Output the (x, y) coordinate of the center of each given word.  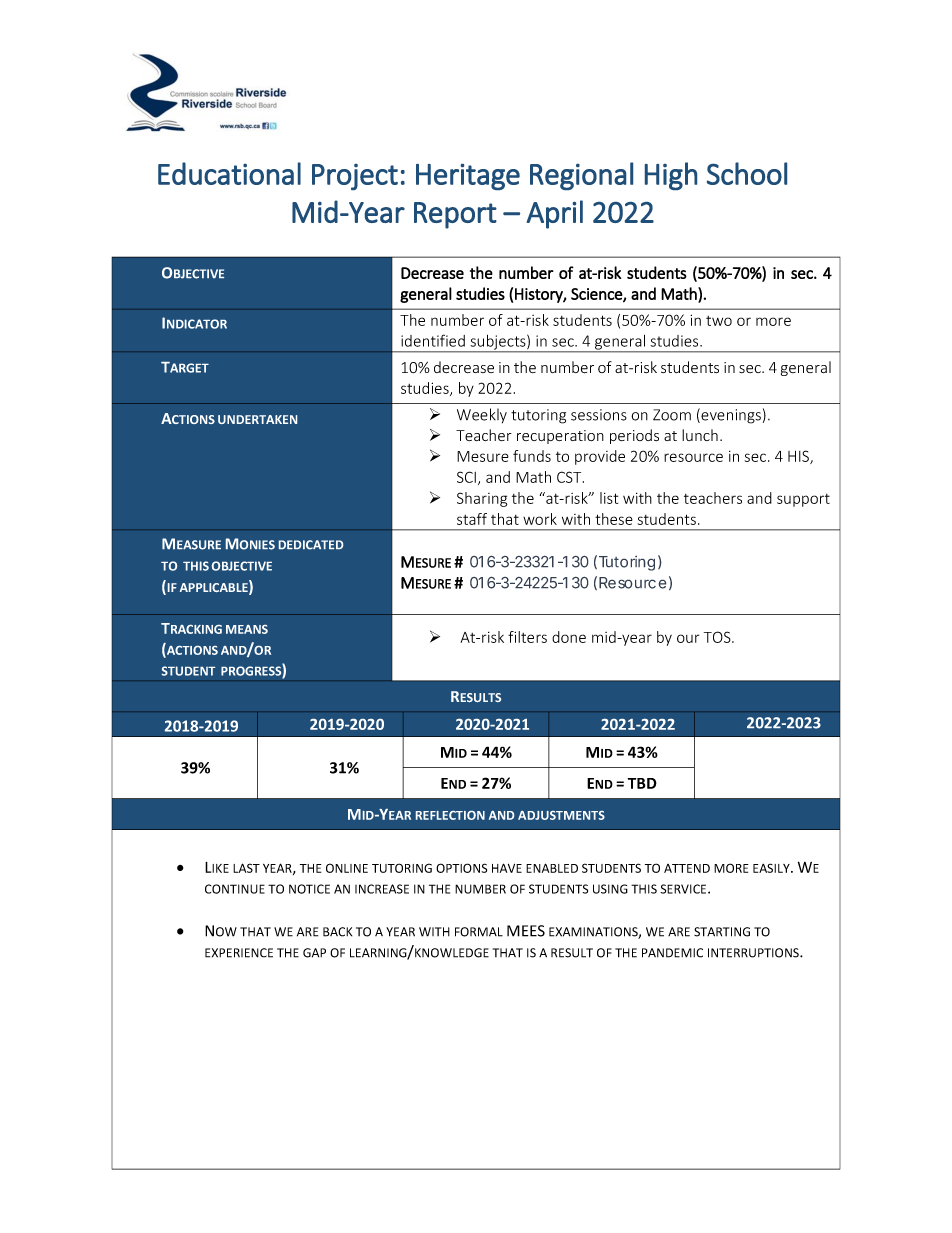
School (747, 173)
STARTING (722, 932)
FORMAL (479, 932)
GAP (314, 953)
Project (355, 177)
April (555, 214)
